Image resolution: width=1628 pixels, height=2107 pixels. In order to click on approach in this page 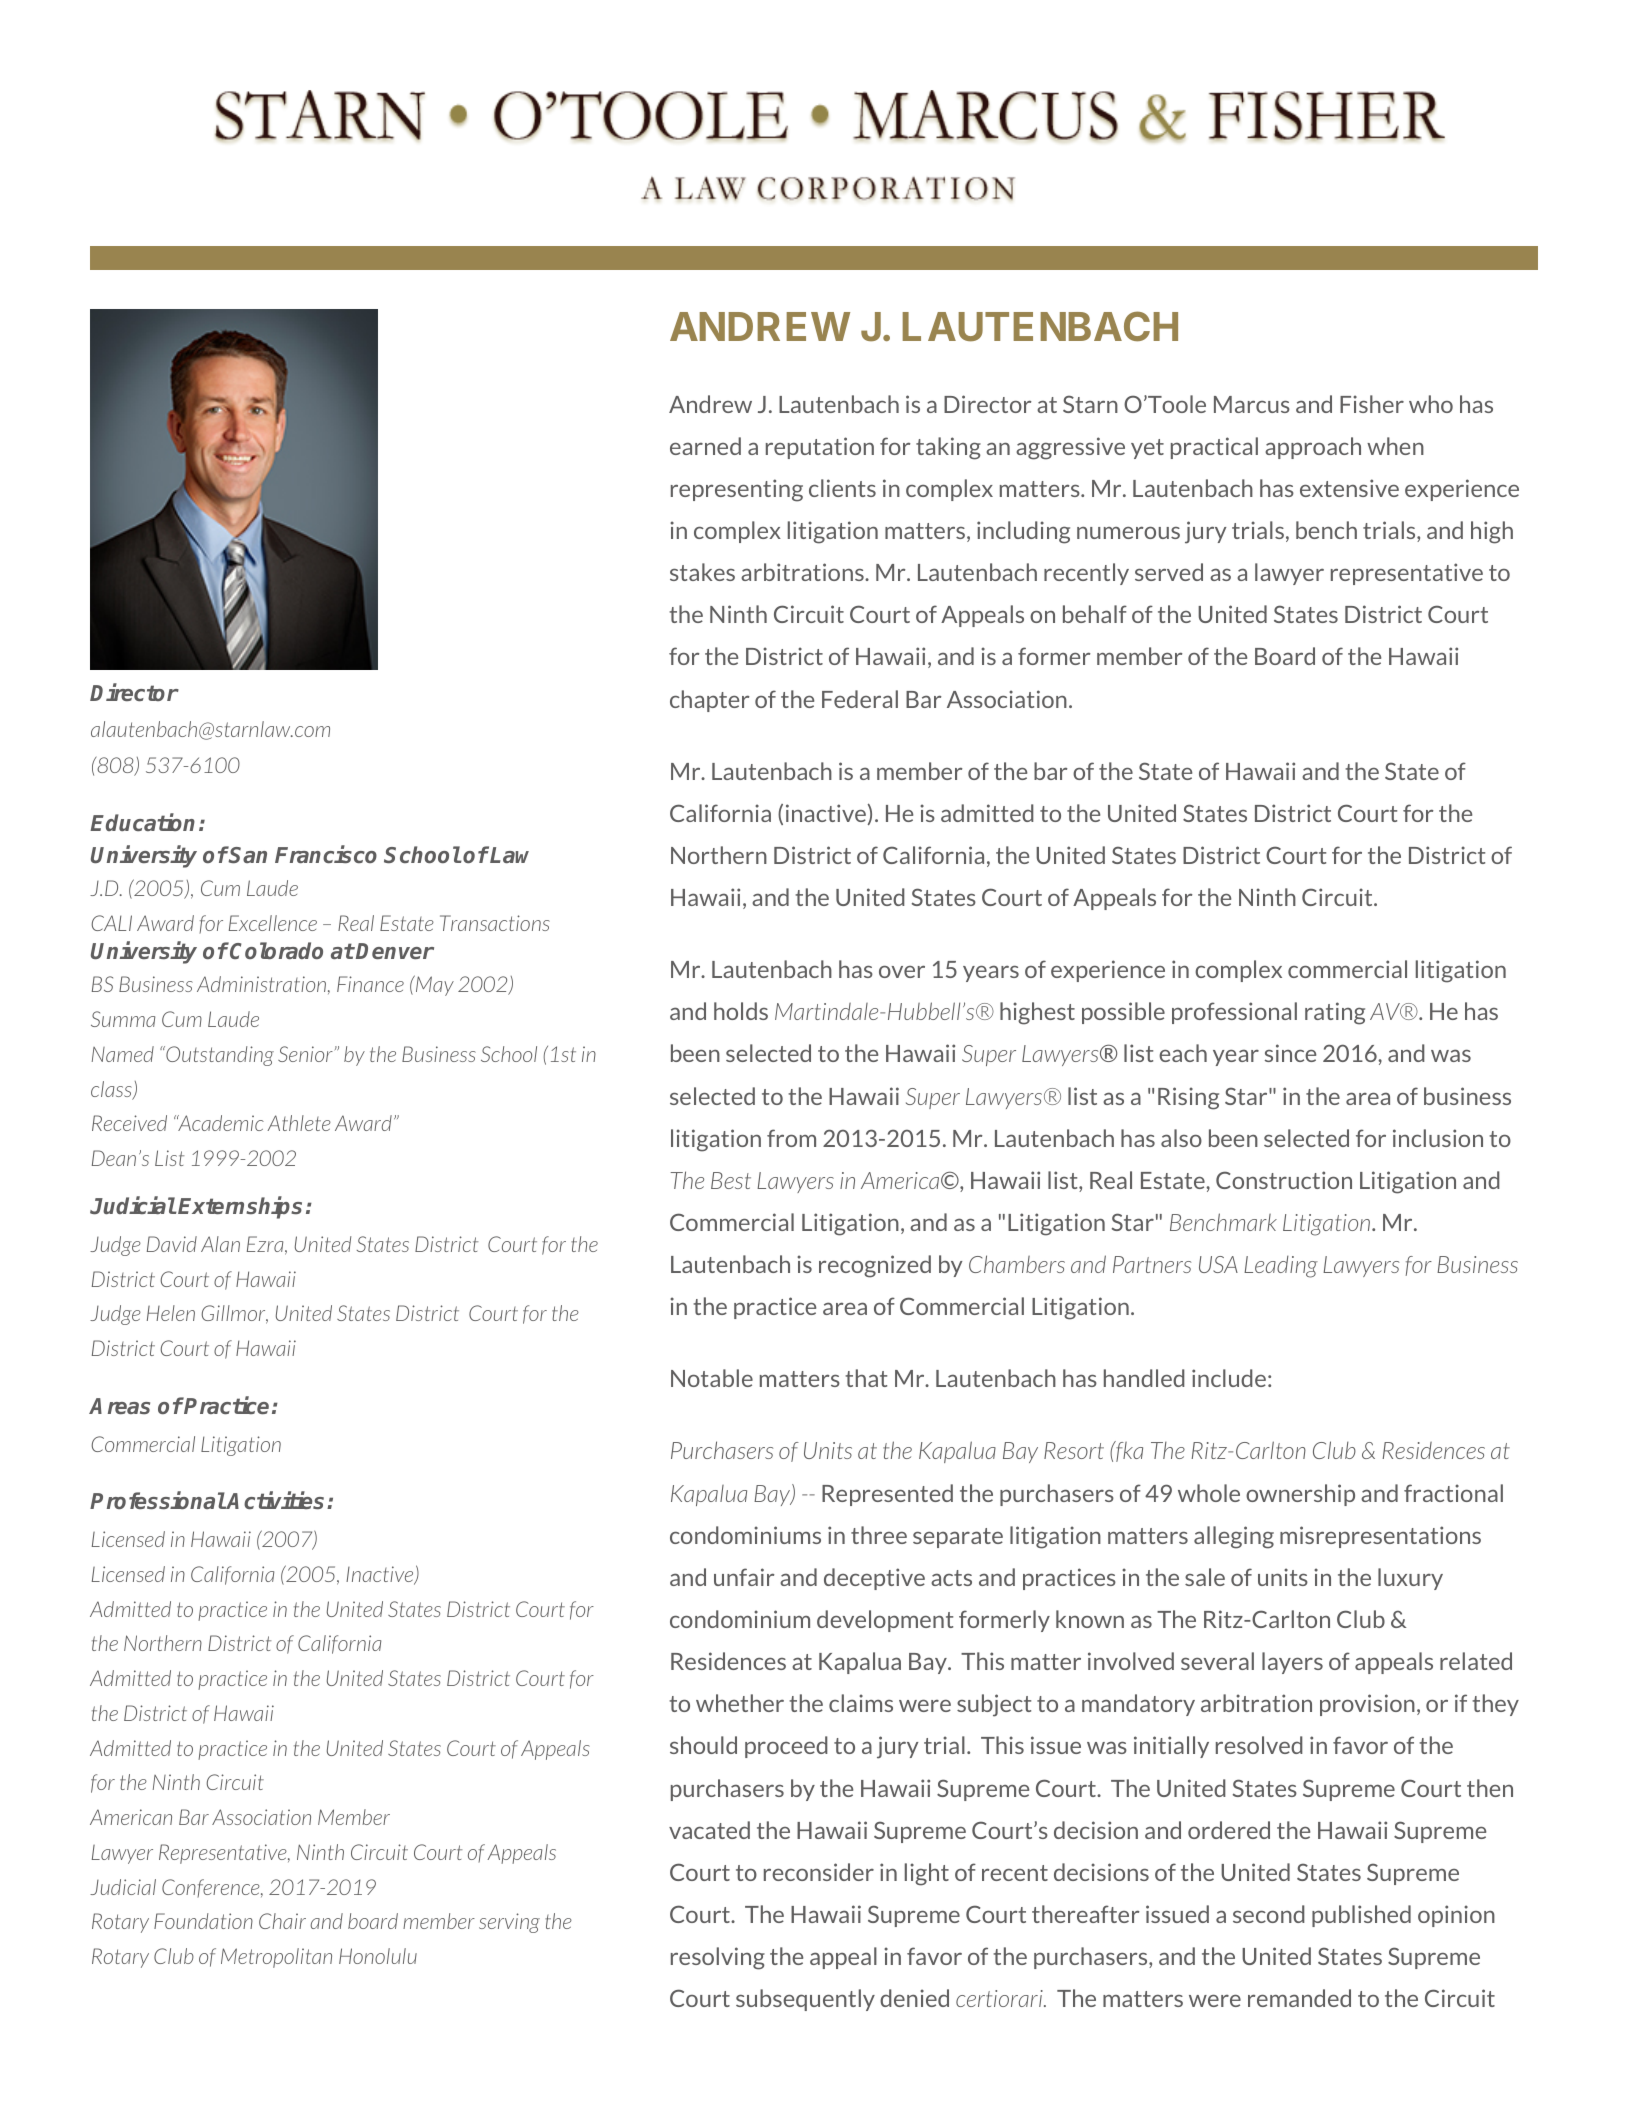, I will do `click(1313, 448)`.
